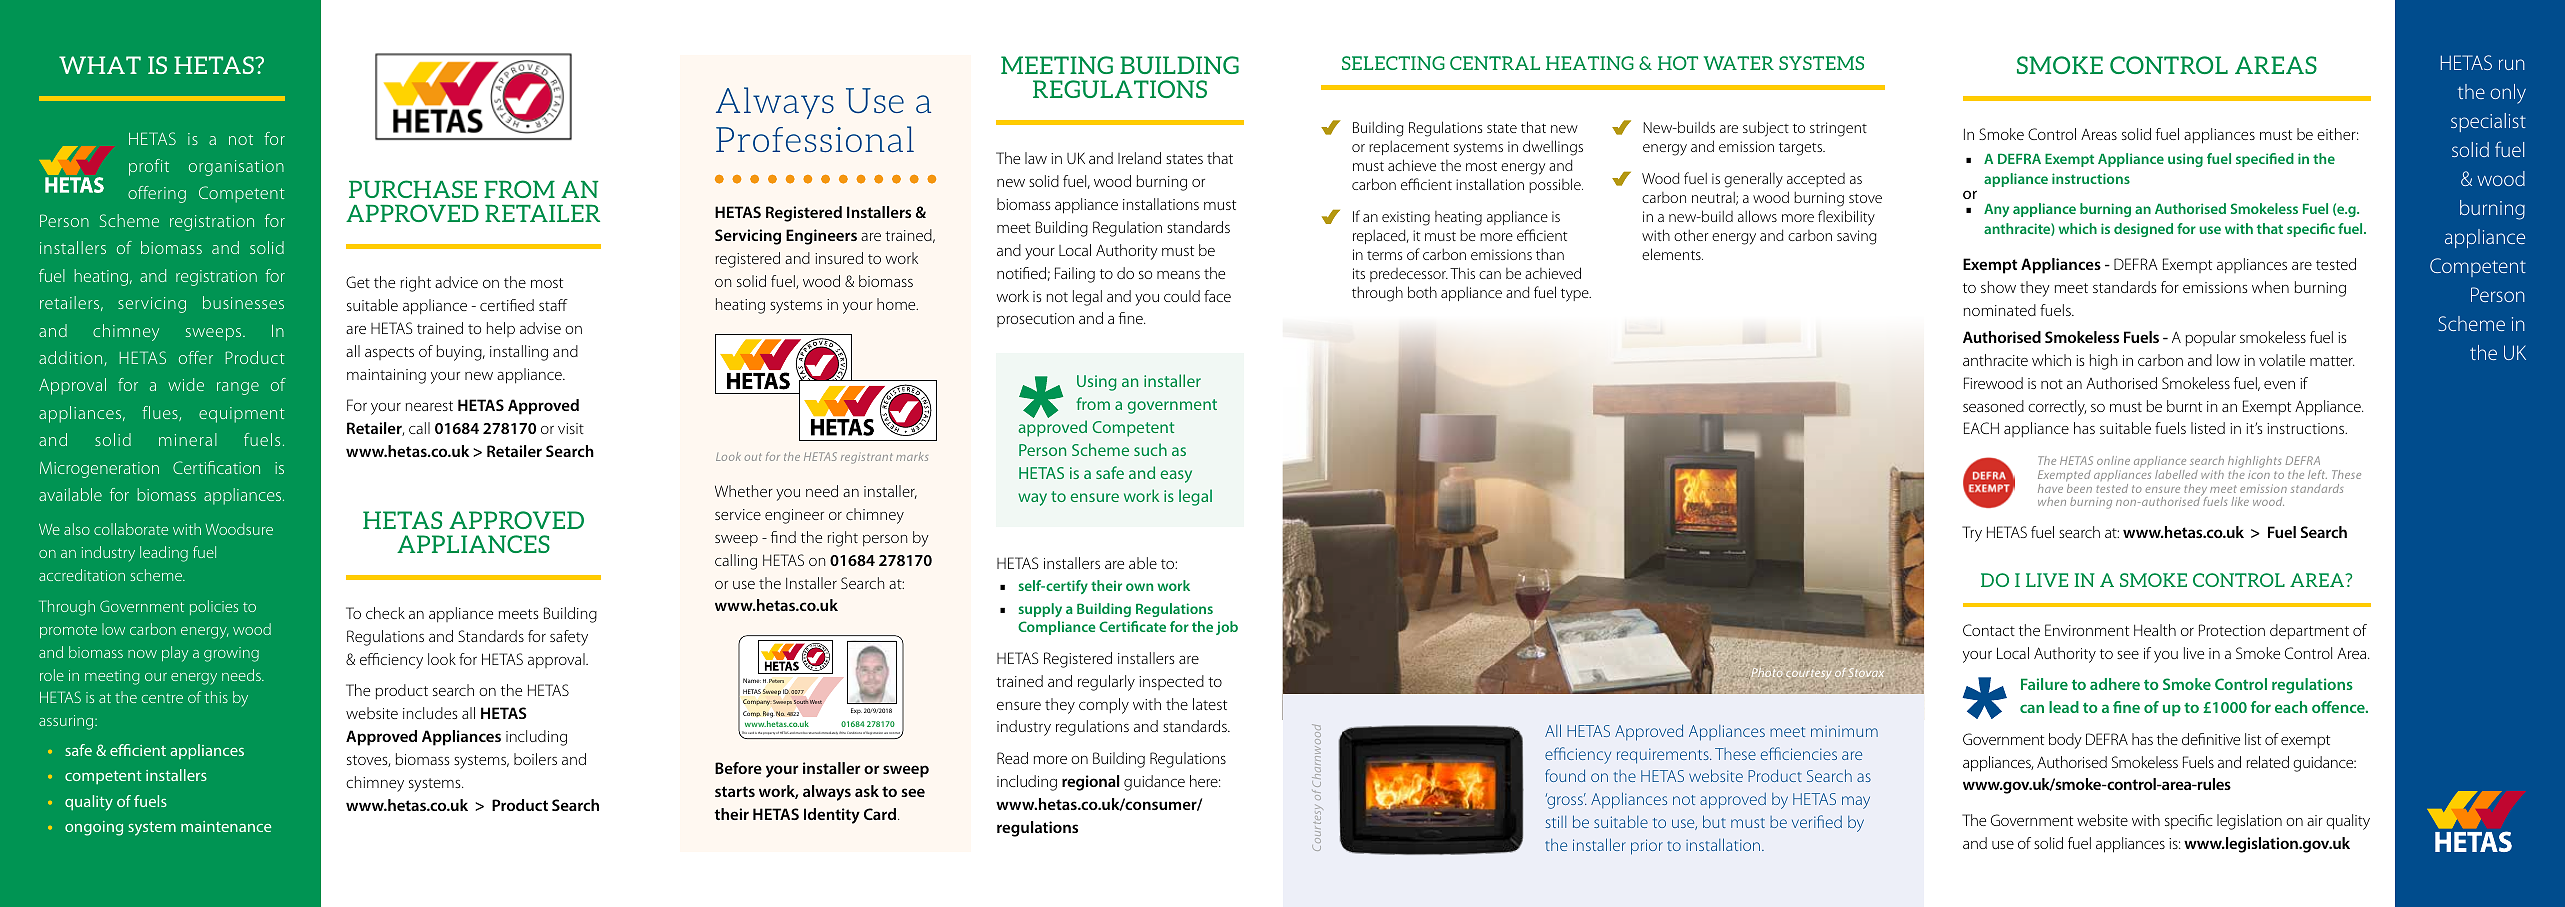 The image size is (2565, 907). I want to click on WHAT, so click(100, 65).
